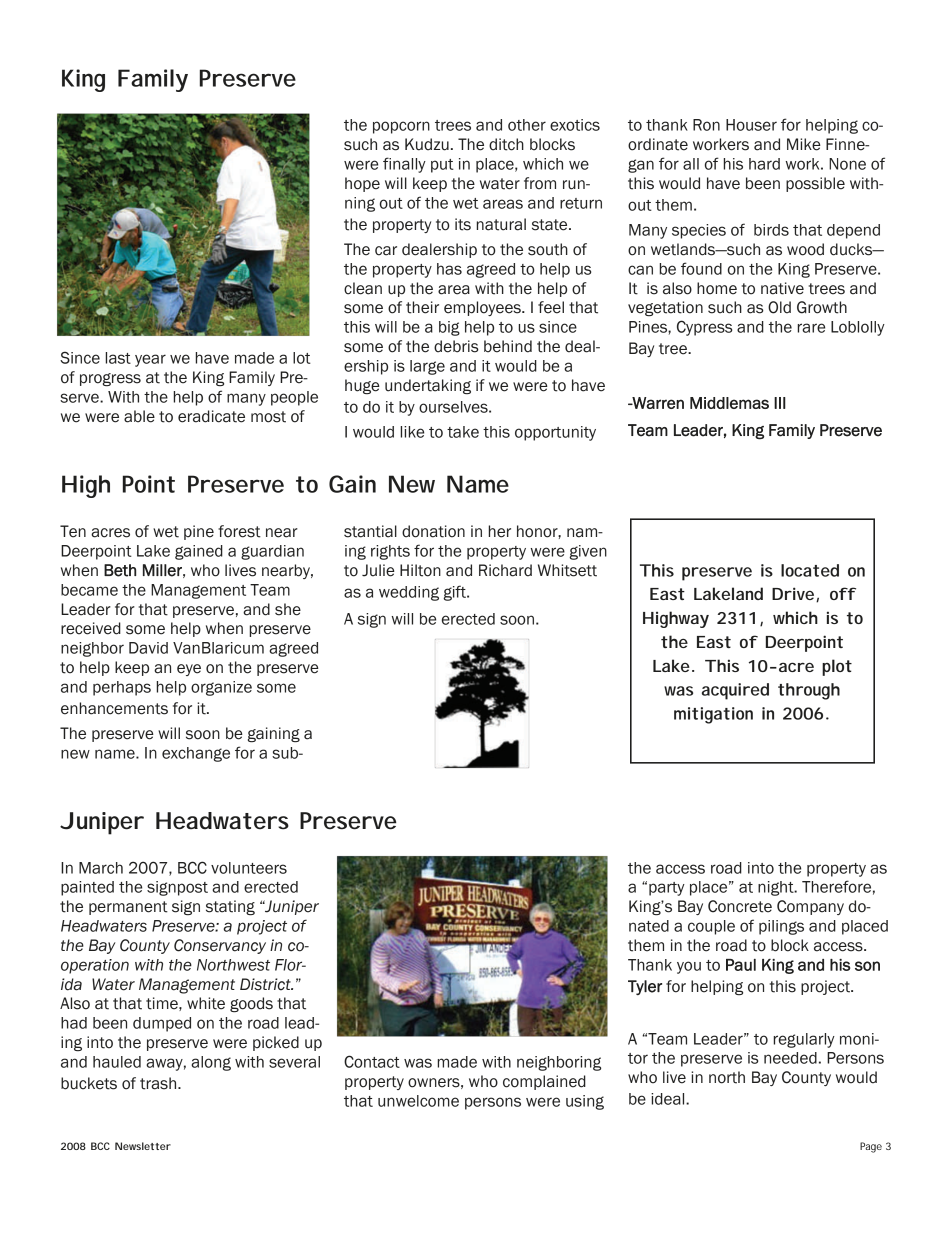  What do you see at coordinates (442, 166) in the document?
I see `put` at bounding box center [442, 166].
